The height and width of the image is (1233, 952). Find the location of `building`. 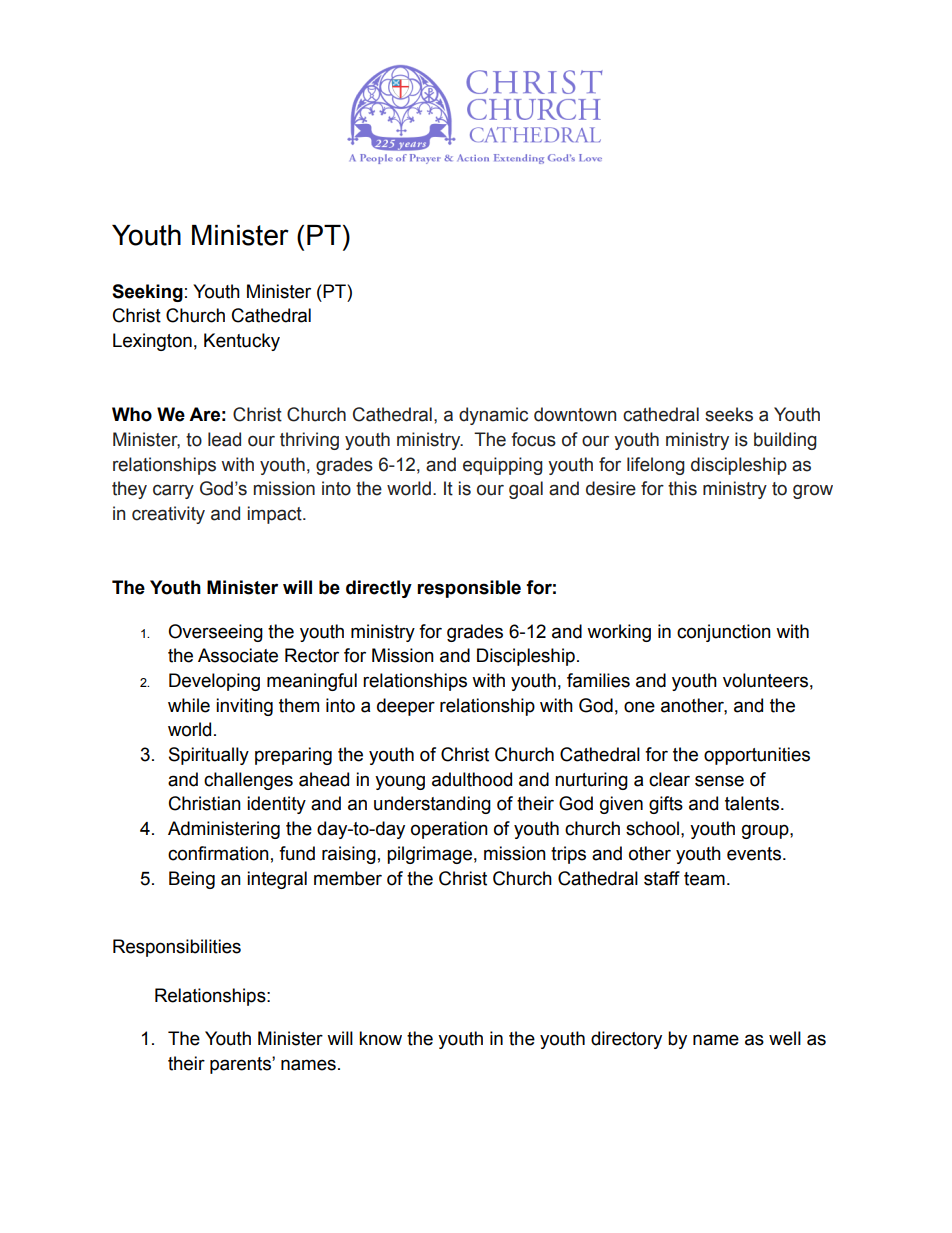

building is located at coordinates (785, 441).
